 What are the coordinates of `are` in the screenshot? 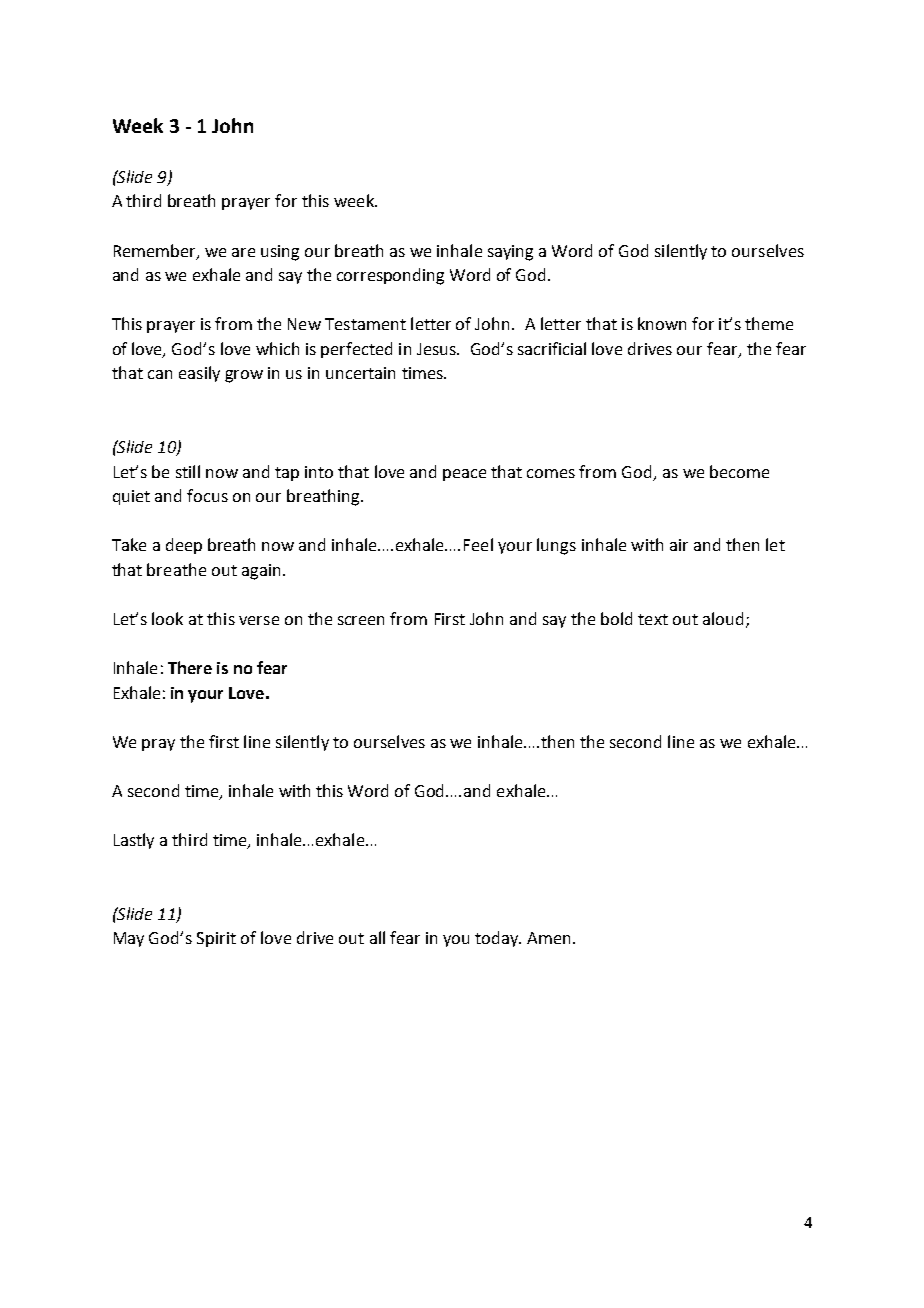 It's located at (243, 252).
